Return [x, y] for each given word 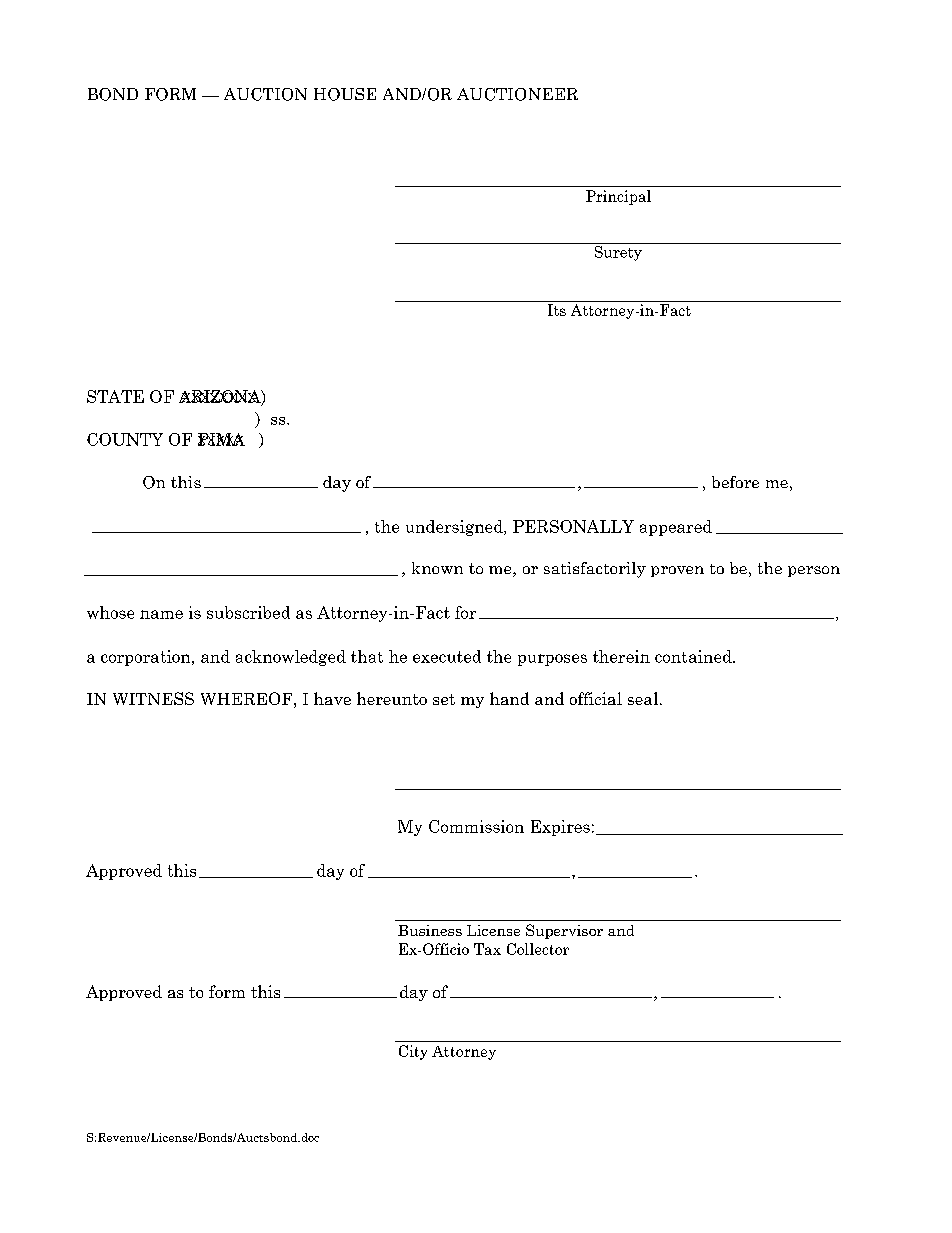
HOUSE [345, 94]
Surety [618, 252]
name [161, 614]
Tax [487, 949]
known [437, 568]
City [413, 1052]
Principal [618, 197]
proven [677, 571]
